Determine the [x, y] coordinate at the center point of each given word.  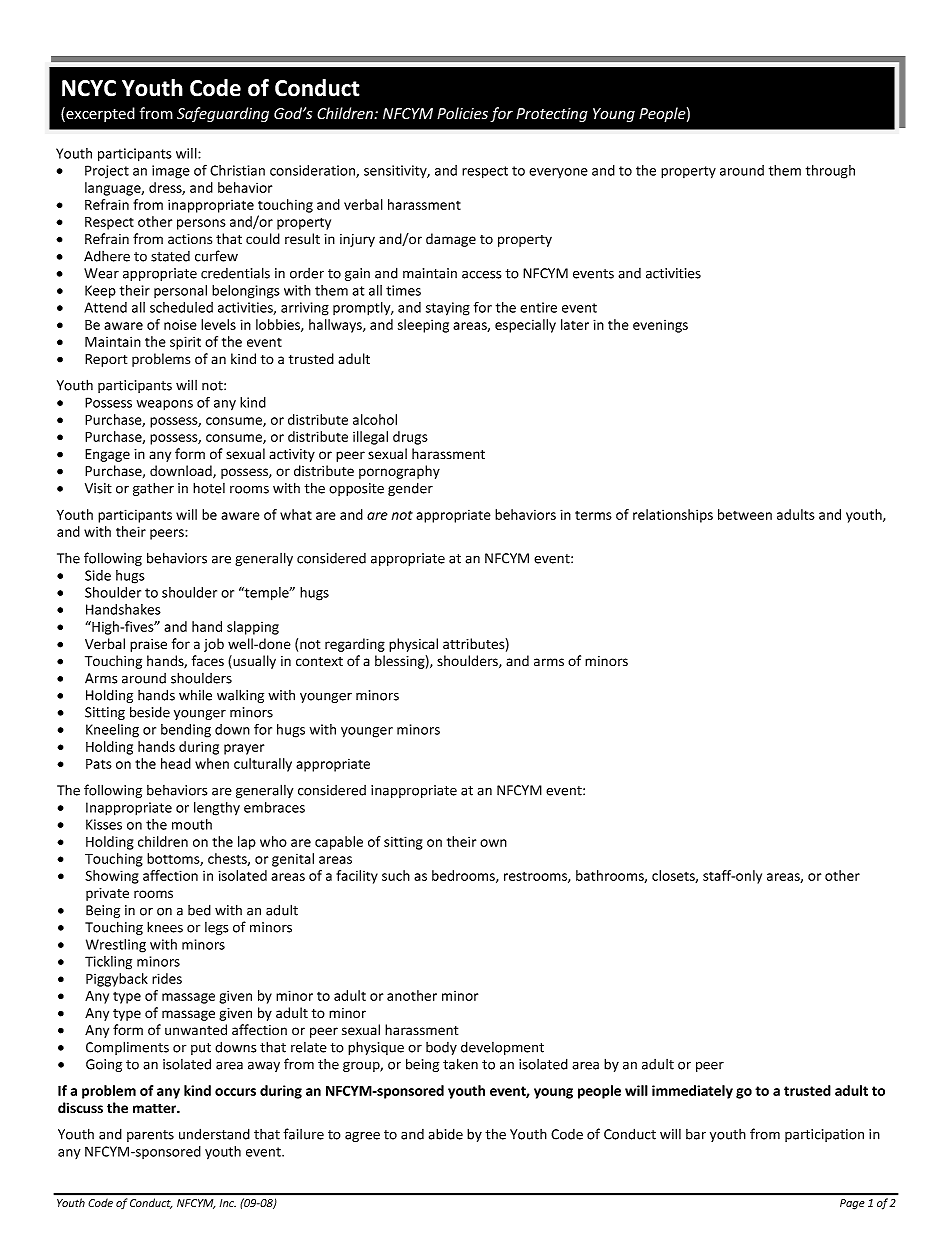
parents [150, 1136]
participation [824, 1135]
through [830, 172]
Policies [462, 113]
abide [445, 1134]
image [171, 172]
